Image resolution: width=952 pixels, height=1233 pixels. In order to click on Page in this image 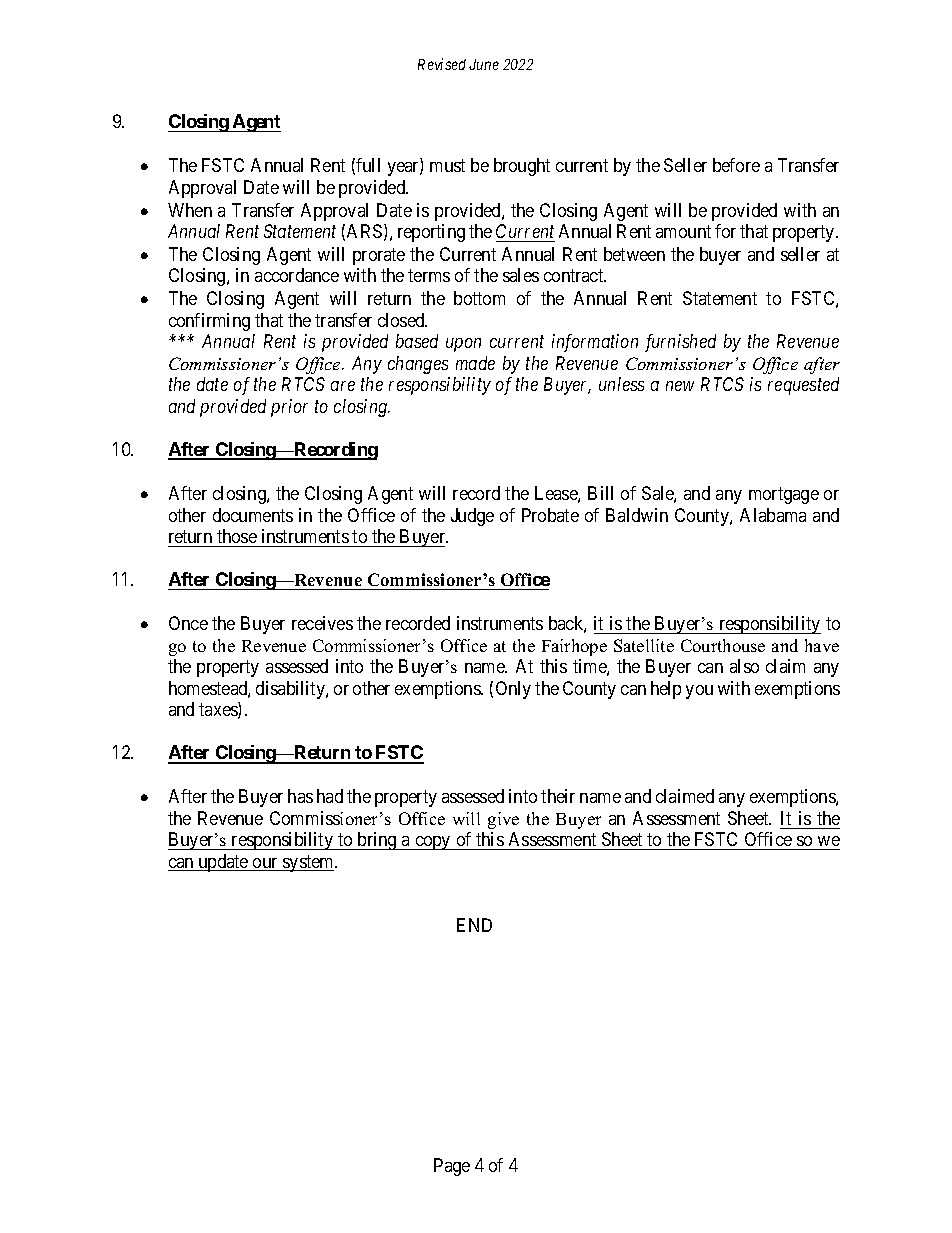, I will do `click(452, 1167)`.
